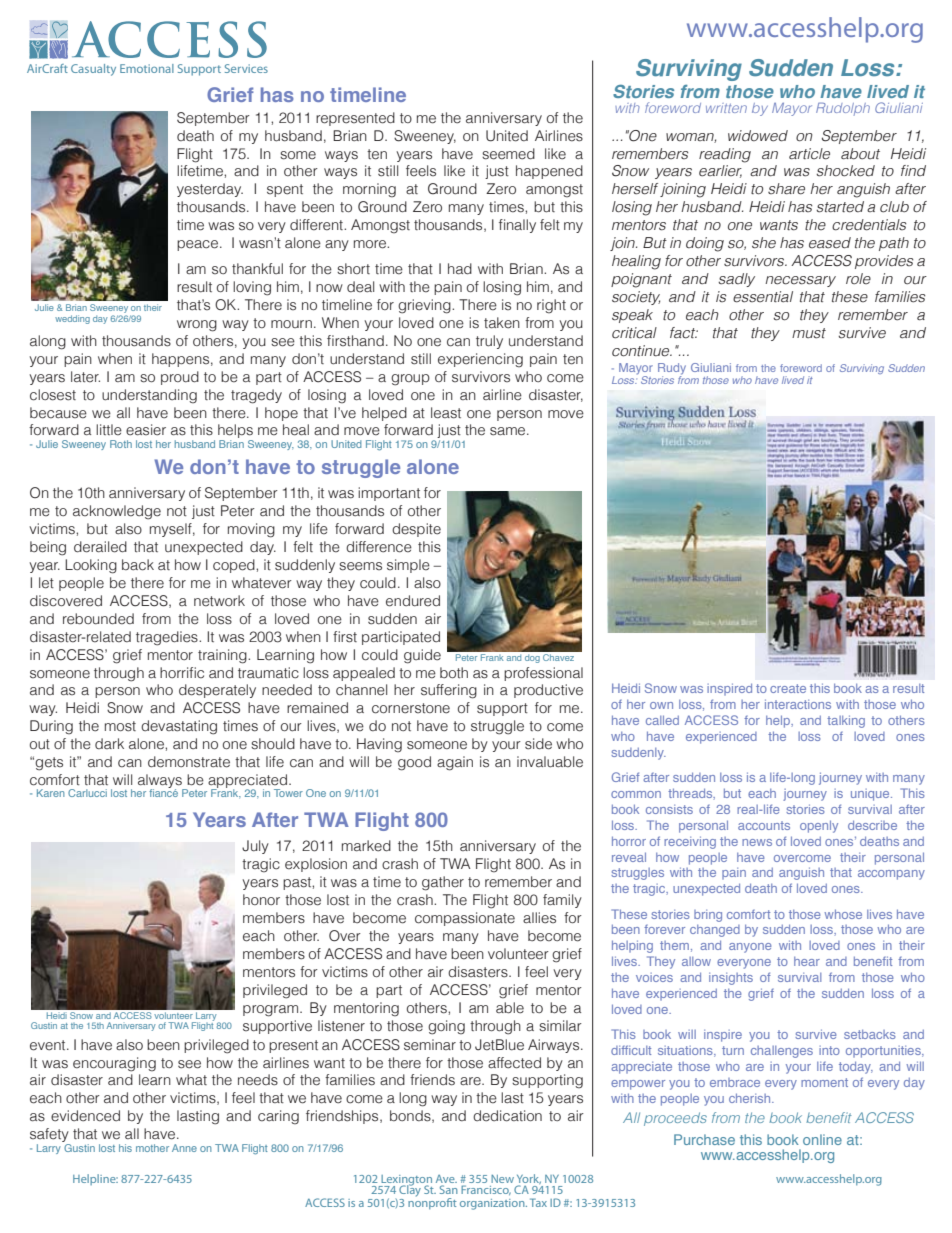 The width and height of the screenshot is (952, 1233). I want to click on Rudolph, so click(843, 109).
